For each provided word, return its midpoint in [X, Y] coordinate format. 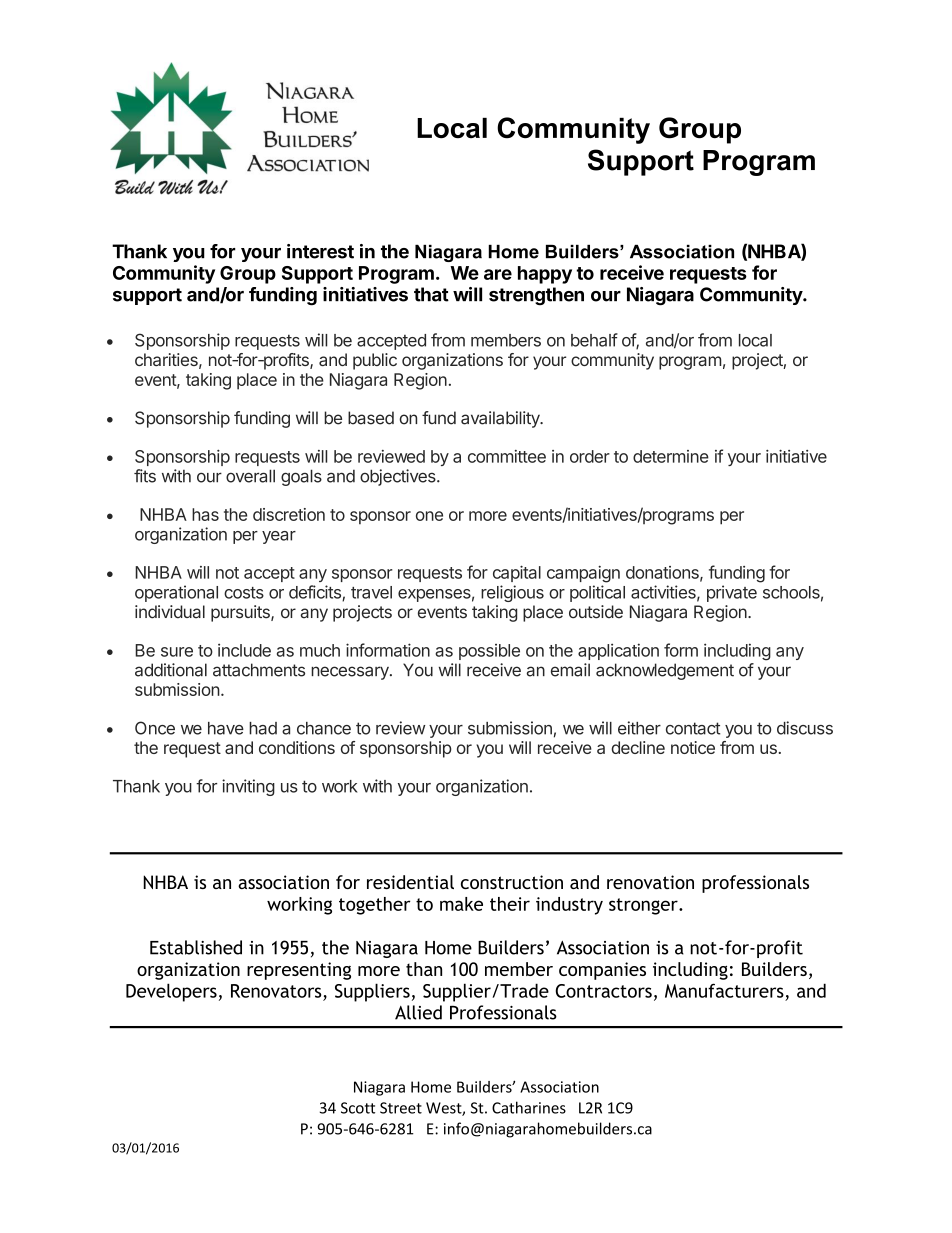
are [498, 274]
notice [693, 747]
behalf [594, 340]
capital [517, 573]
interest [320, 251]
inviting [248, 787]
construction [512, 882]
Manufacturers [724, 990]
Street [401, 1108]
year [279, 537]
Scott [358, 1108]
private [732, 593]
